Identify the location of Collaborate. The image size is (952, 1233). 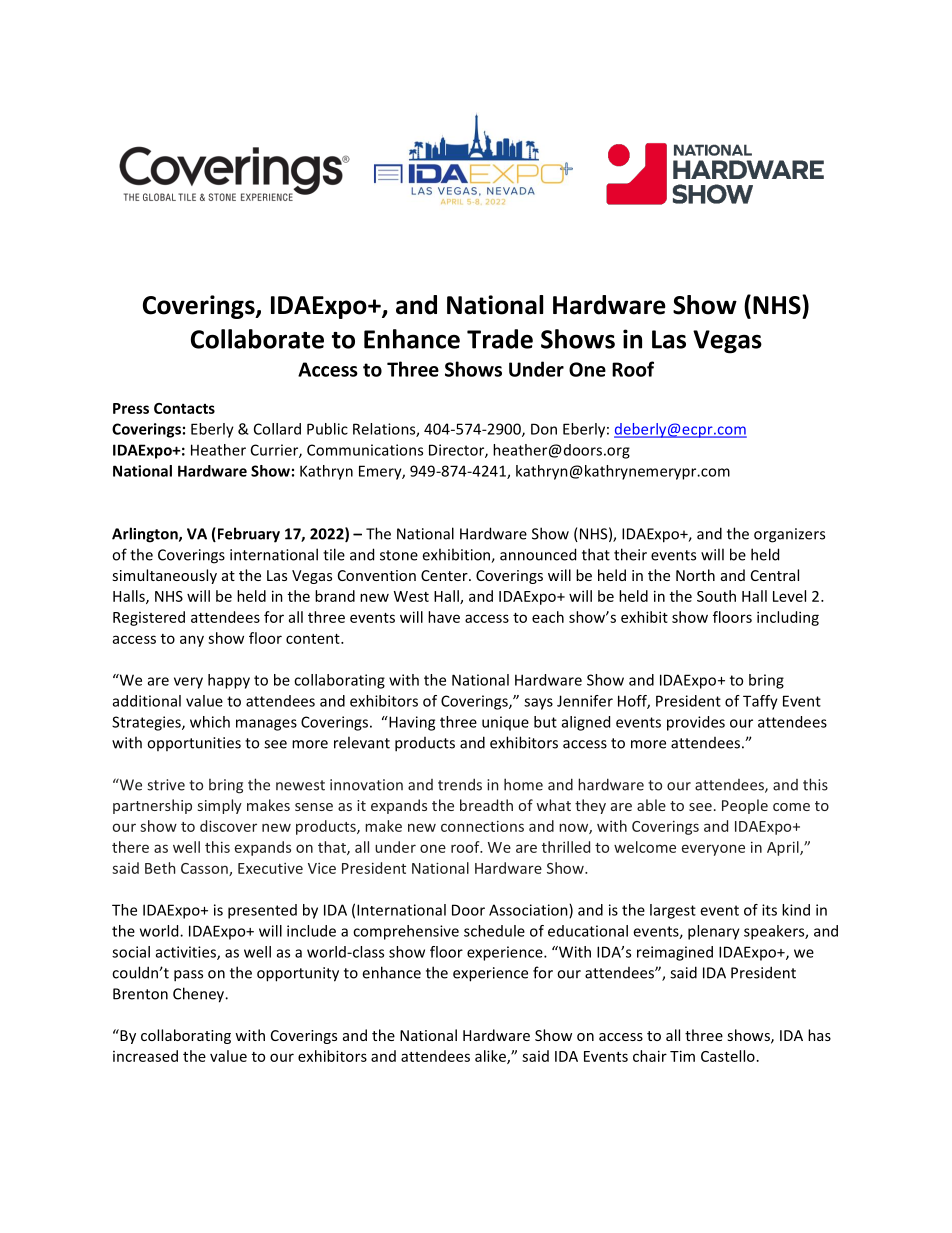
(257, 339).
